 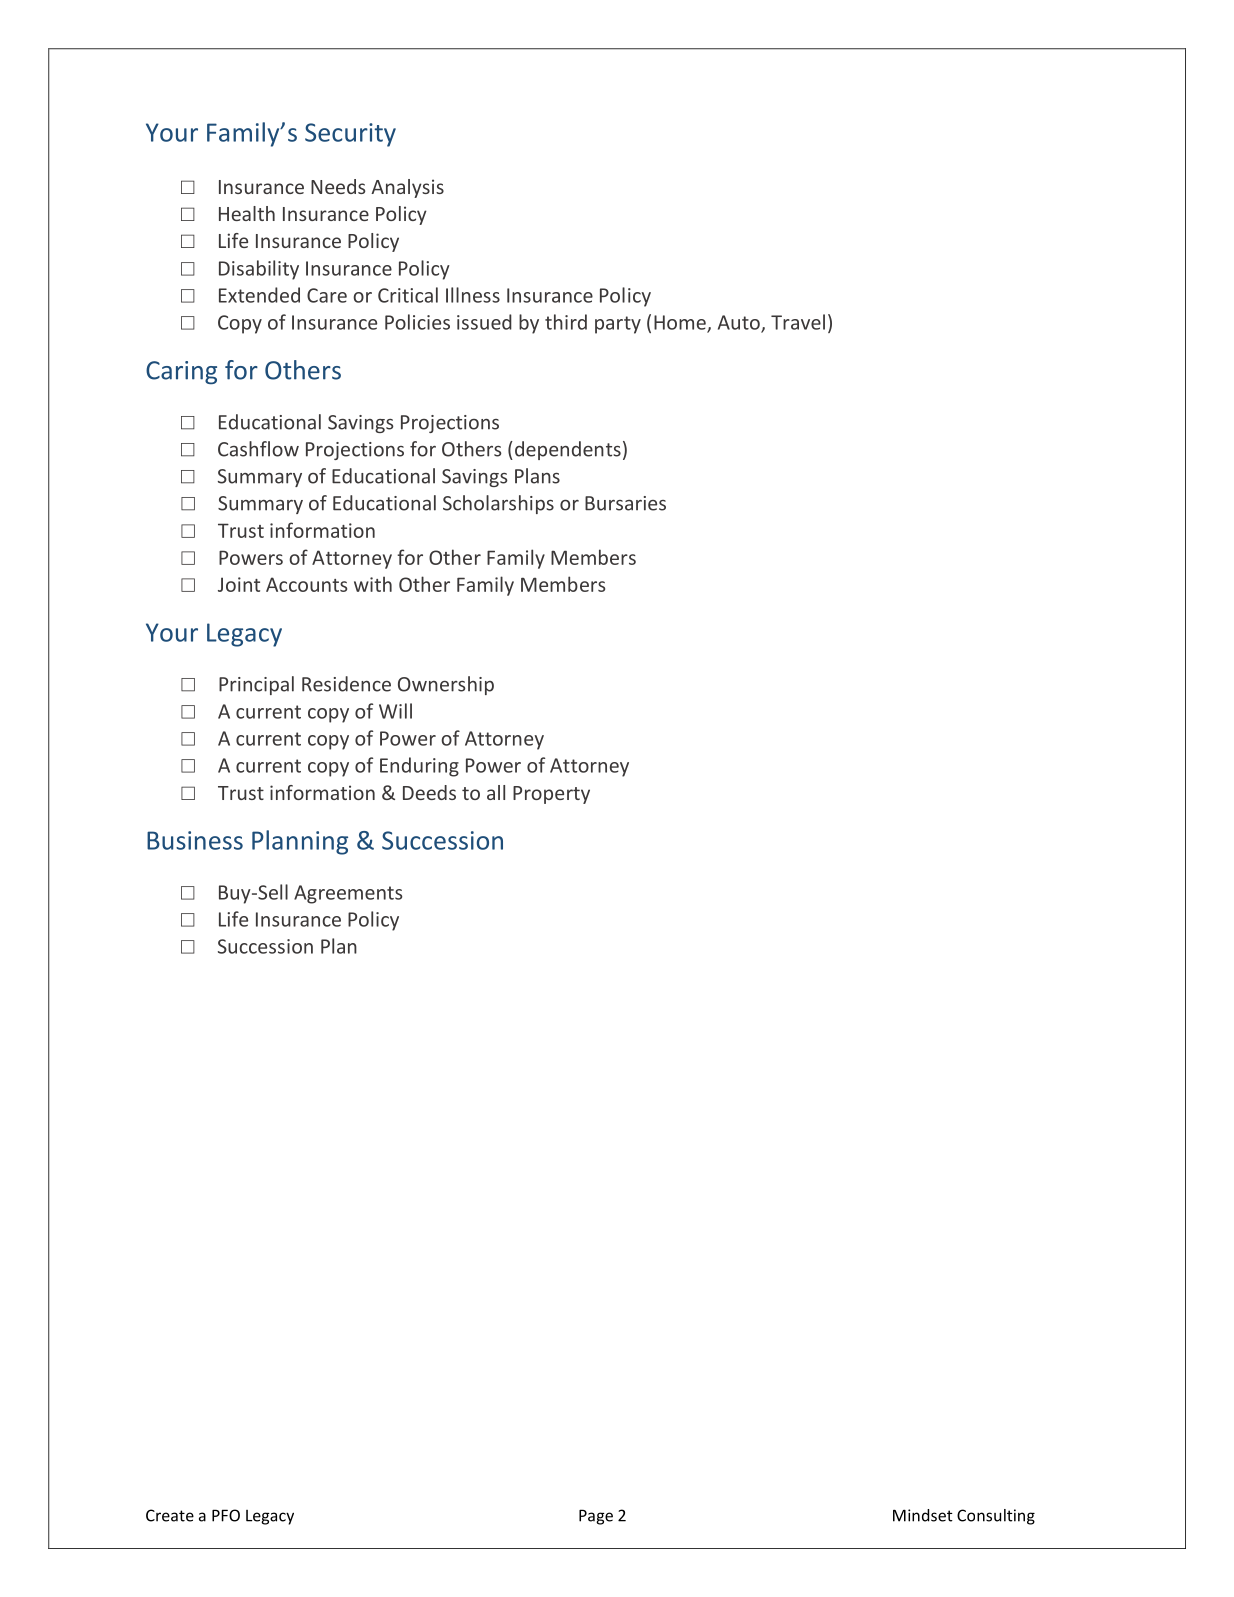 I want to click on PFO, so click(x=226, y=1515).
